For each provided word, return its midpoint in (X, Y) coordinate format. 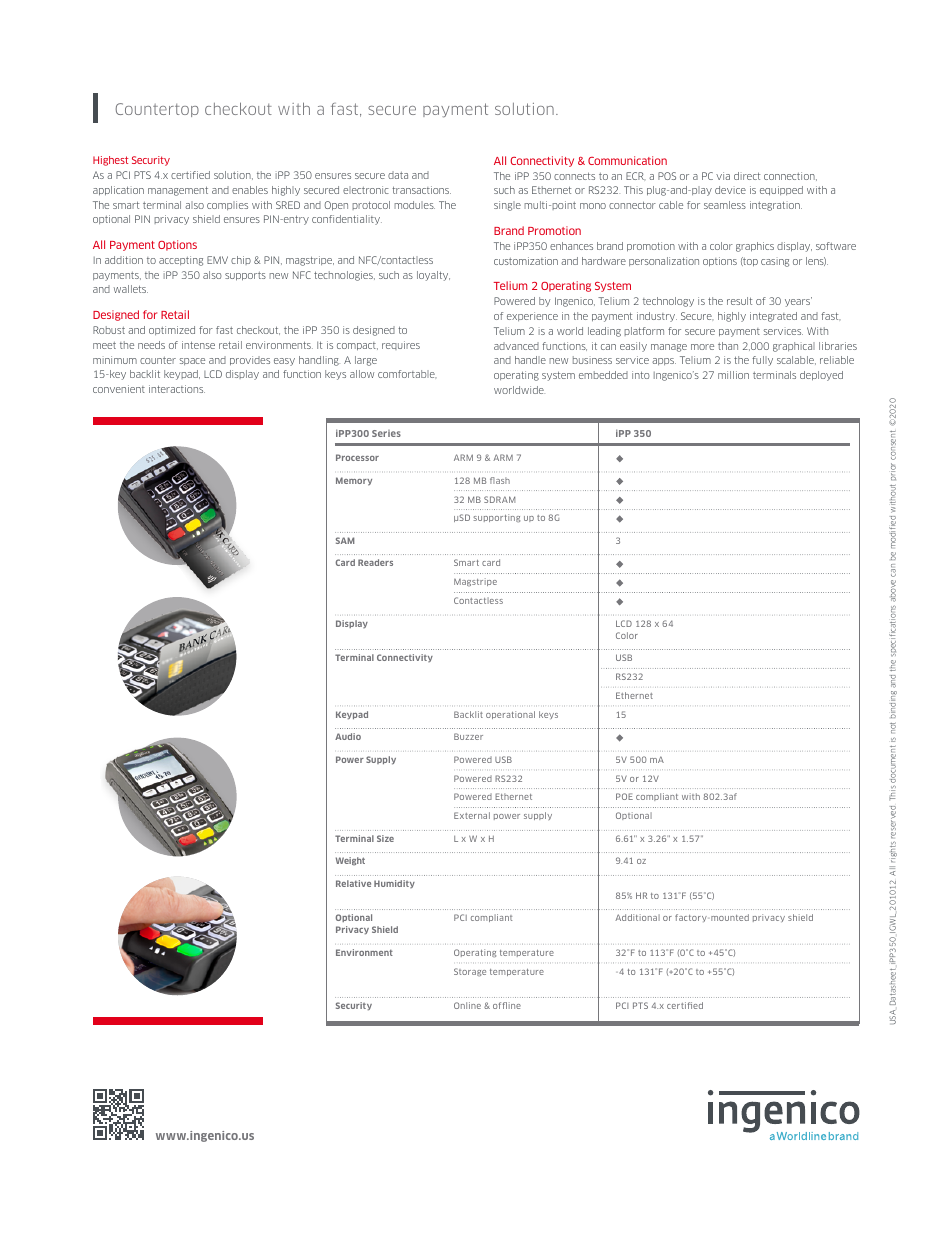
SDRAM (499, 499)
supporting (496, 518)
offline (507, 1005)
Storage (470, 972)
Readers (375, 562)
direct (747, 176)
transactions (421, 190)
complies (227, 205)
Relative (353, 883)
